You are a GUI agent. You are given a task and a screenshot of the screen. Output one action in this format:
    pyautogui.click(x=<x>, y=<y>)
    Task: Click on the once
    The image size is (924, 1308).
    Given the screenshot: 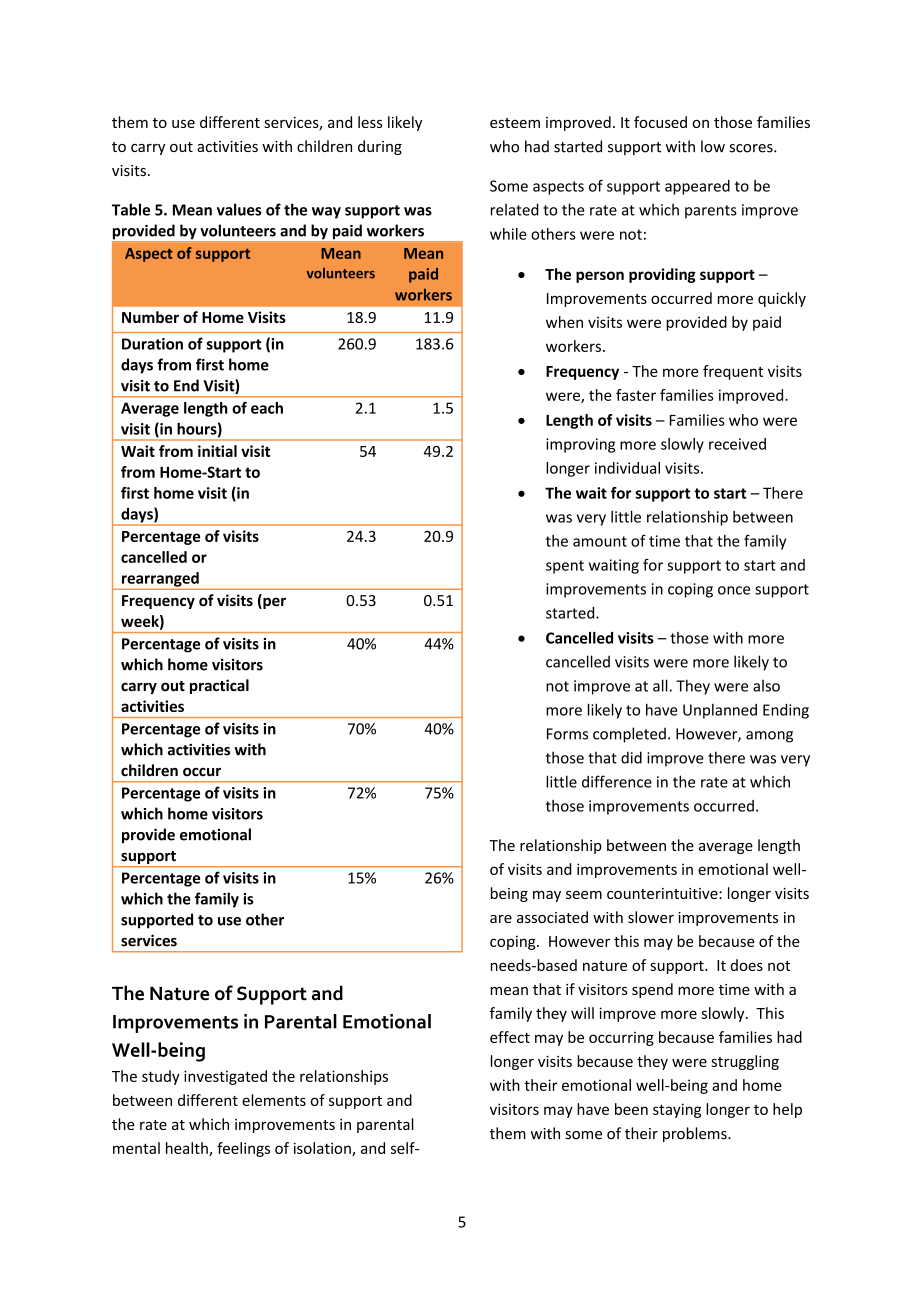 What is the action you would take?
    pyautogui.click(x=734, y=590)
